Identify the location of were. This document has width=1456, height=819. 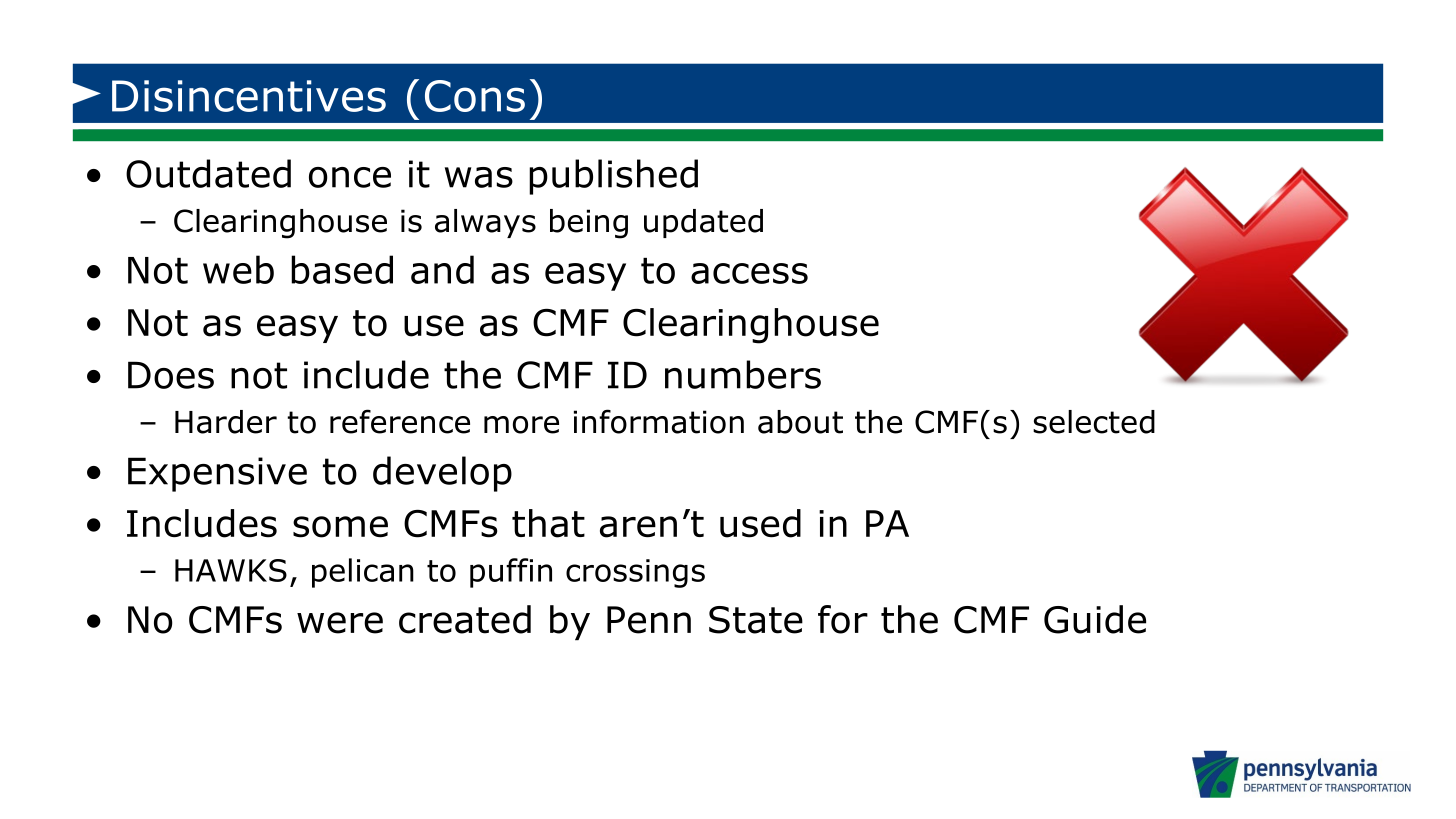
(340, 623).
